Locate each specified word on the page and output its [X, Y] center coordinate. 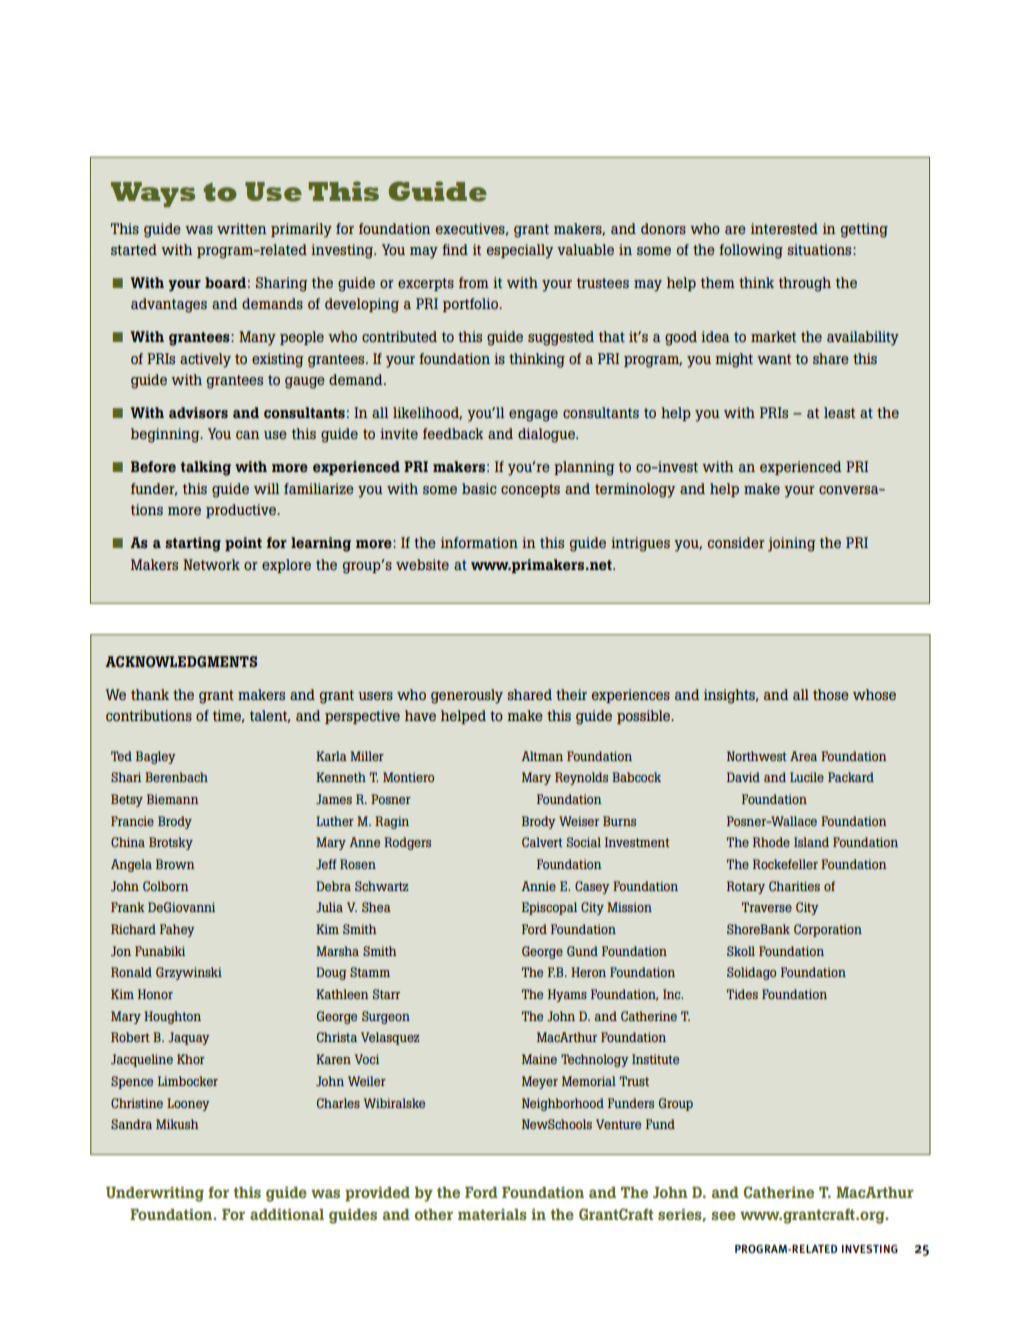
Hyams [567, 995]
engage [533, 416]
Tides [742, 994]
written [242, 228]
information [479, 542]
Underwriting [155, 1194]
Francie [132, 821]
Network [211, 564]
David [743, 777]
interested [784, 228]
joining [791, 544]
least [839, 412]
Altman [542, 756]
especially [520, 251]
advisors [198, 412]
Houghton [172, 1017]
